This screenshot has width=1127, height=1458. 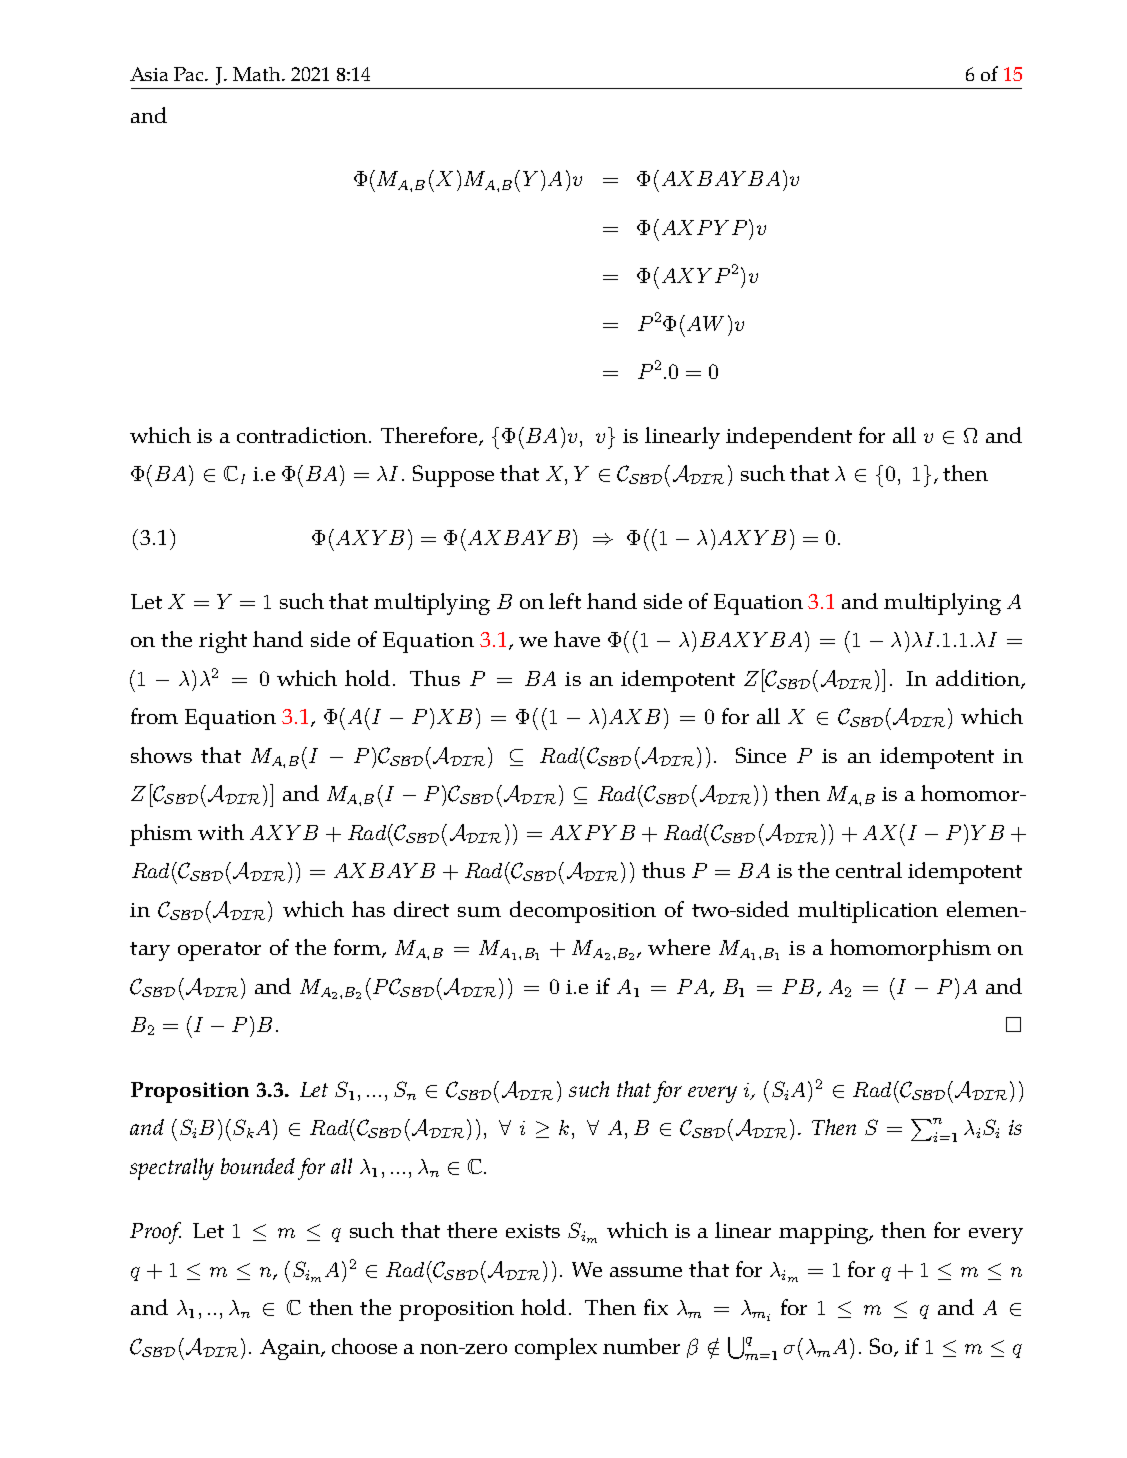 I want to click on form, so click(x=358, y=948).
